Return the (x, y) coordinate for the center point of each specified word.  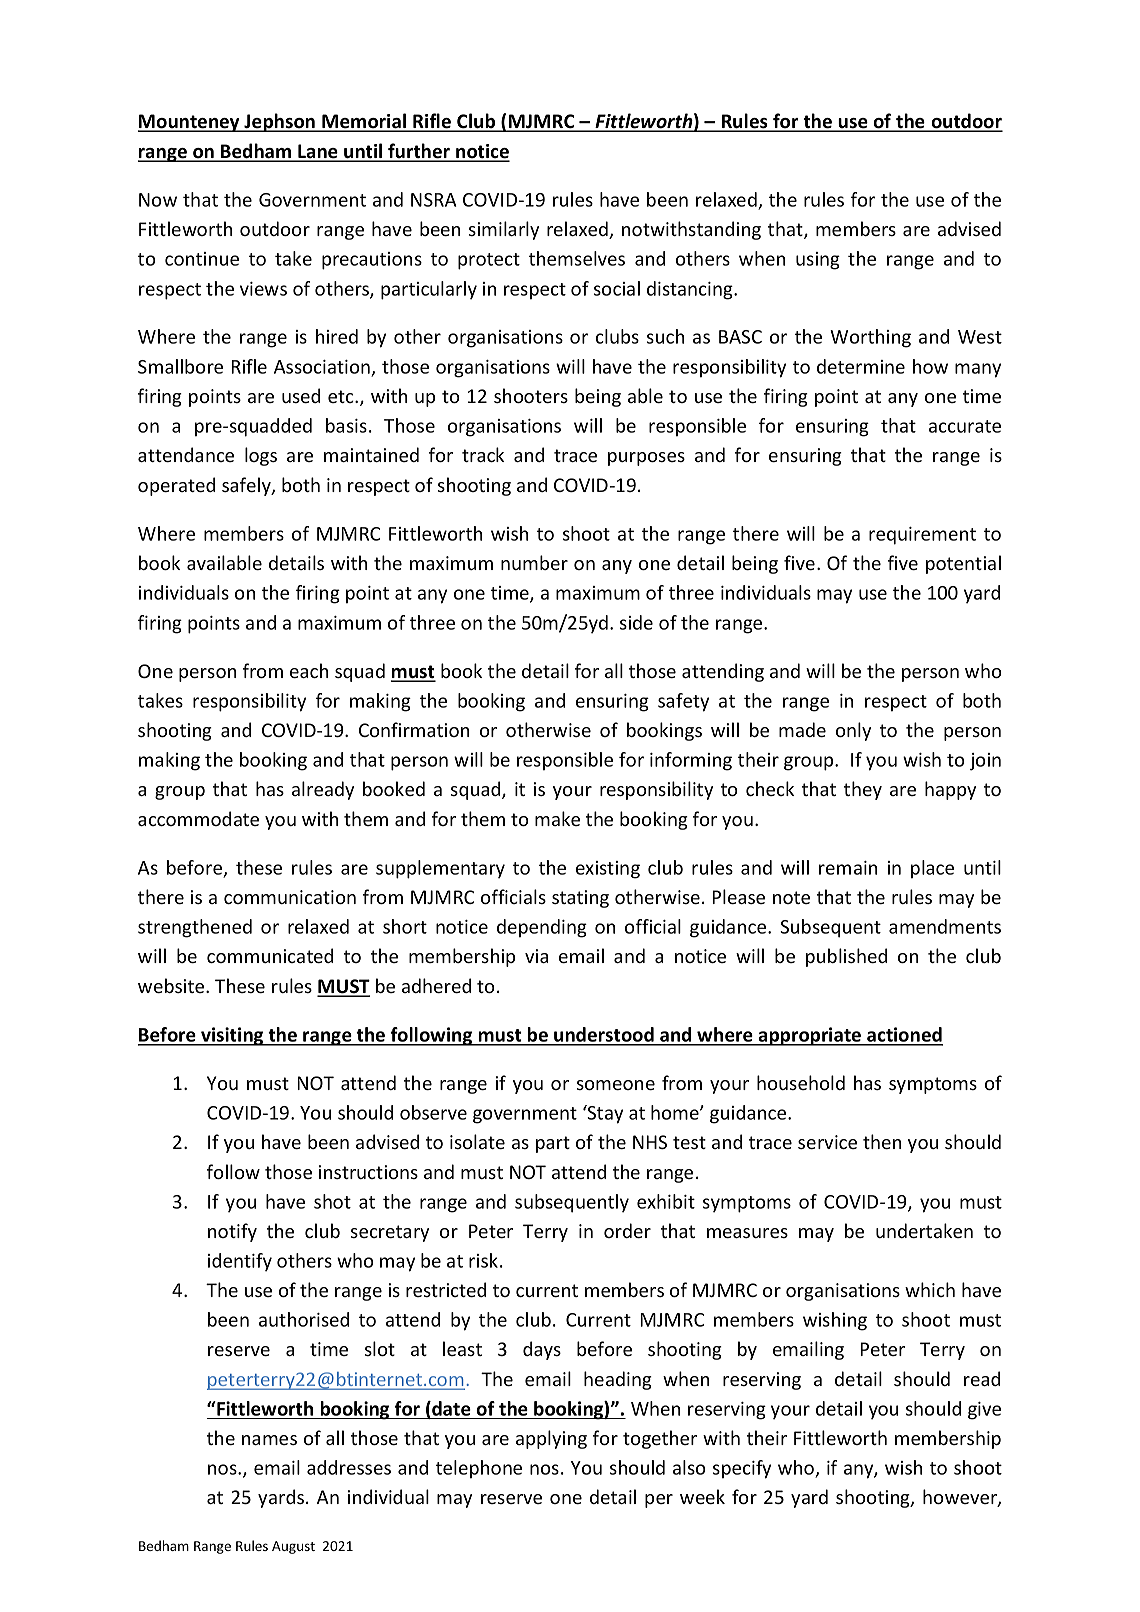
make (557, 818)
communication (290, 897)
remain (848, 868)
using (818, 261)
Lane (318, 152)
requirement (922, 536)
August (293, 1547)
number (534, 562)
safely (247, 486)
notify (232, 1232)
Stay (604, 1114)
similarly (504, 230)
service (827, 1142)
